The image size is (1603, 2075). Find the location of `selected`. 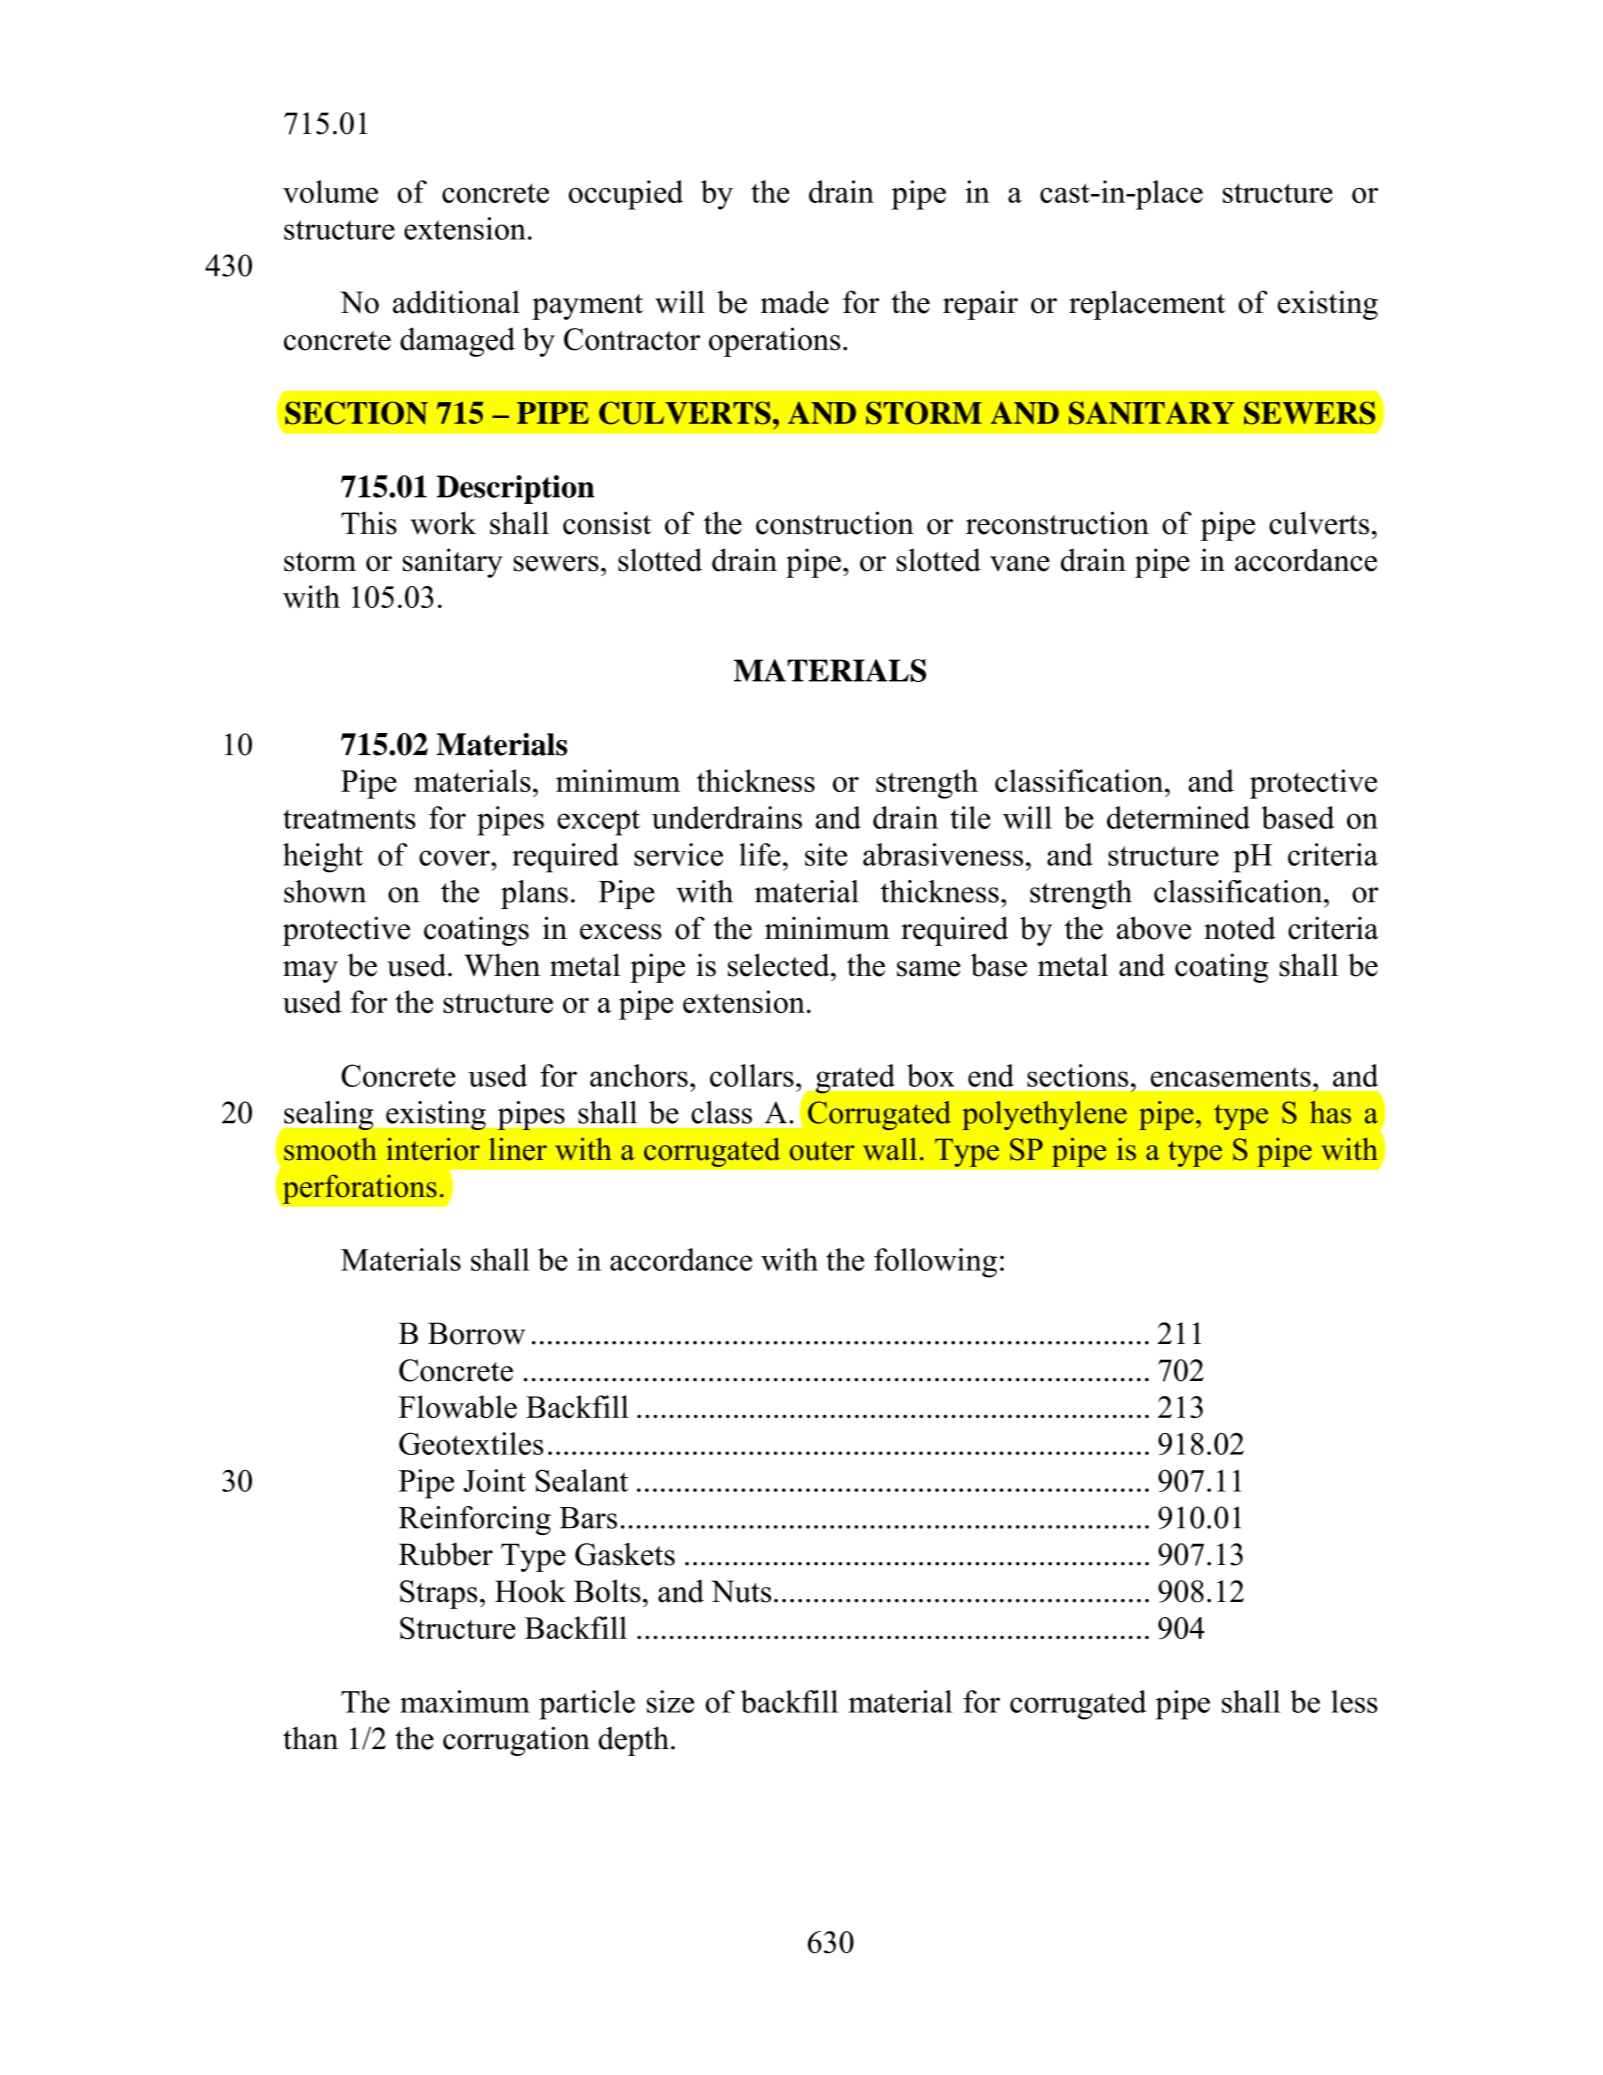

selected is located at coordinates (780, 965).
